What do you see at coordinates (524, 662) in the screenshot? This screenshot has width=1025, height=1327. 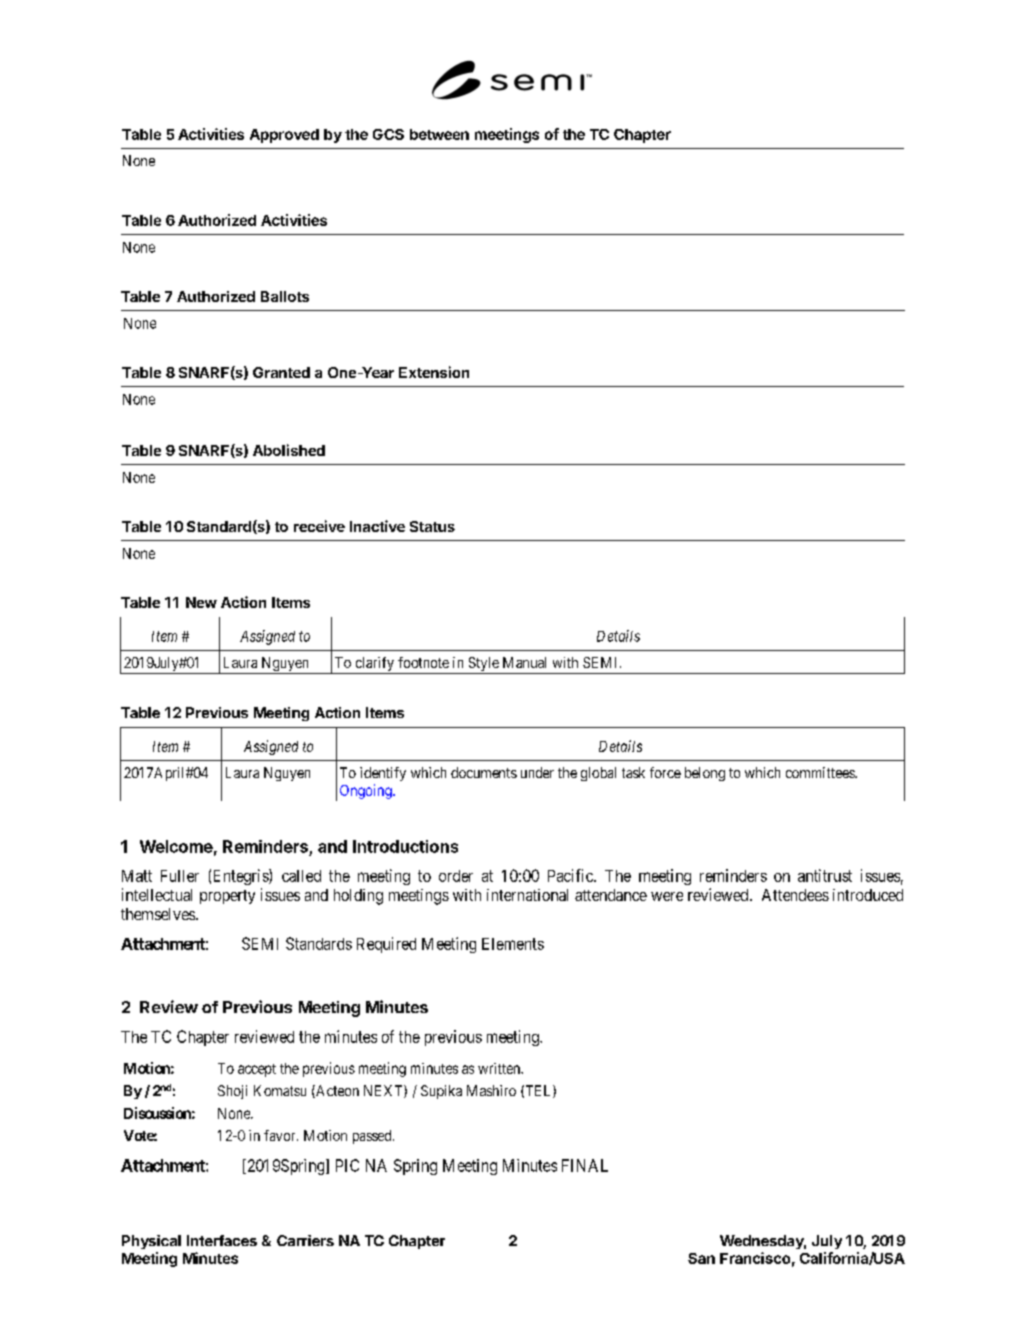 I see `Manual` at bounding box center [524, 662].
